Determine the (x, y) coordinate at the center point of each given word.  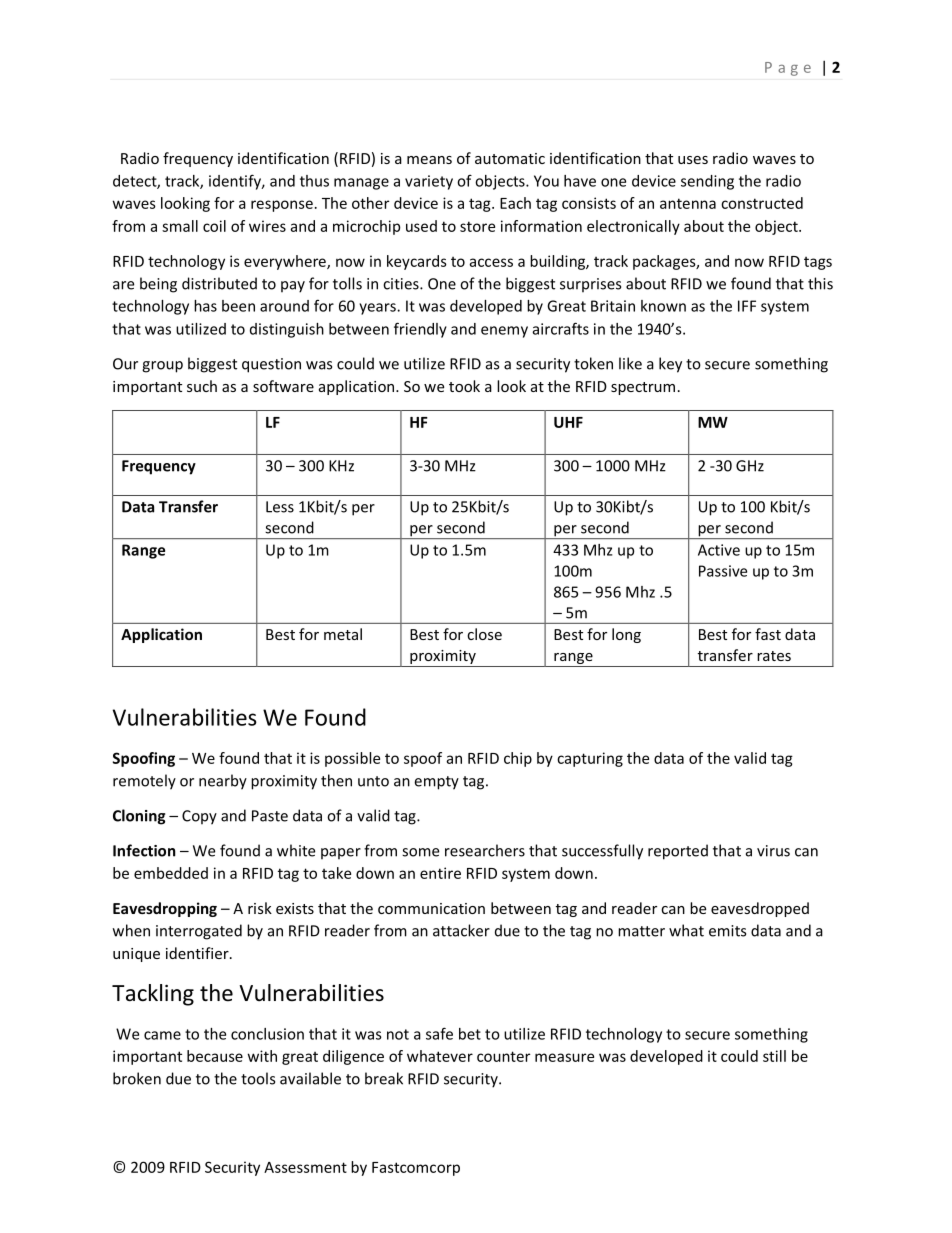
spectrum (643, 388)
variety (429, 182)
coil (214, 226)
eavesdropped (760, 909)
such (202, 386)
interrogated (199, 932)
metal (343, 634)
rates (774, 656)
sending (707, 182)
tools (258, 1078)
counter (503, 1056)
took (464, 386)
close (484, 634)
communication (431, 908)
